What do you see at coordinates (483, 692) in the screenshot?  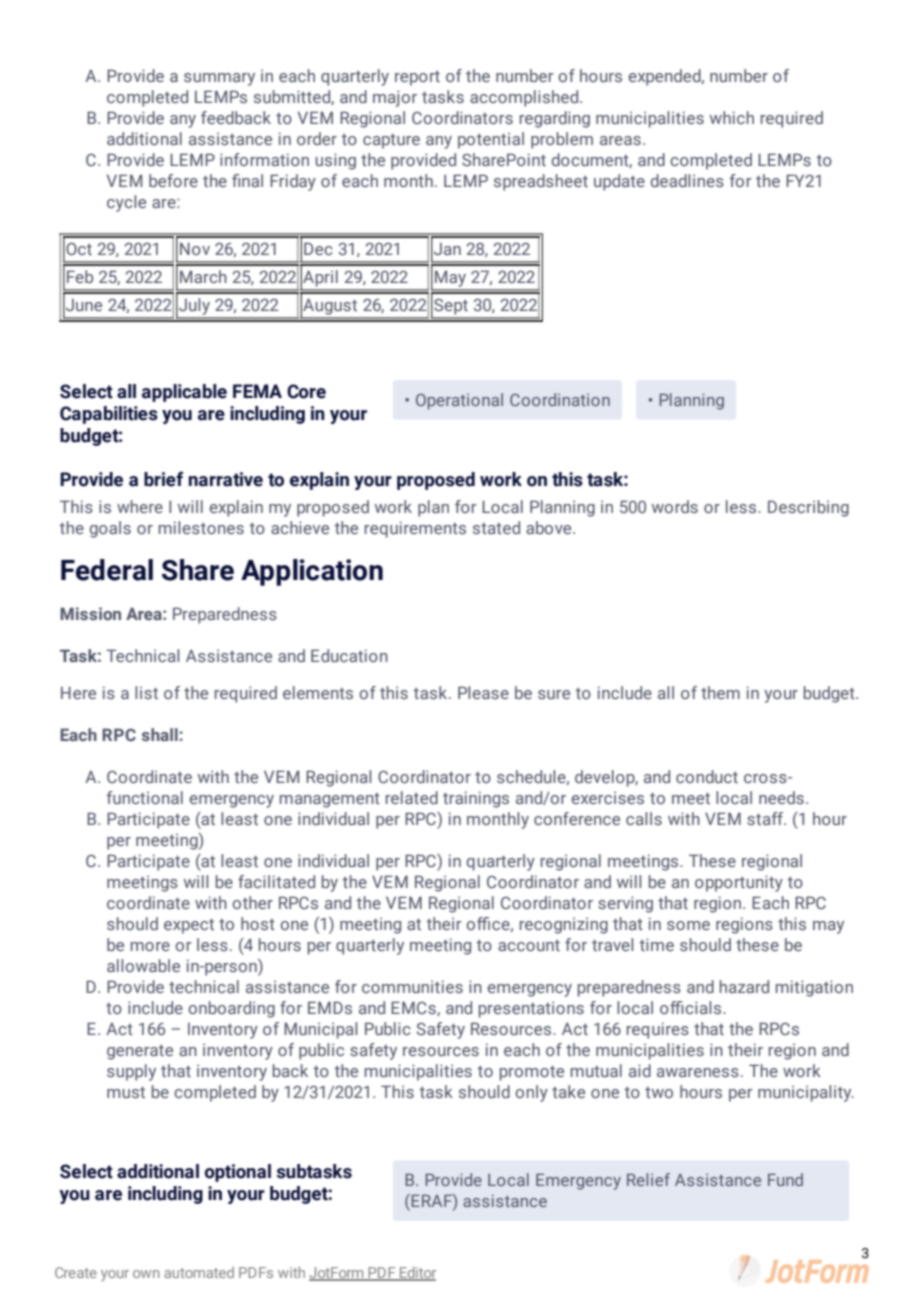 I see `Please` at bounding box center [483, 692].
